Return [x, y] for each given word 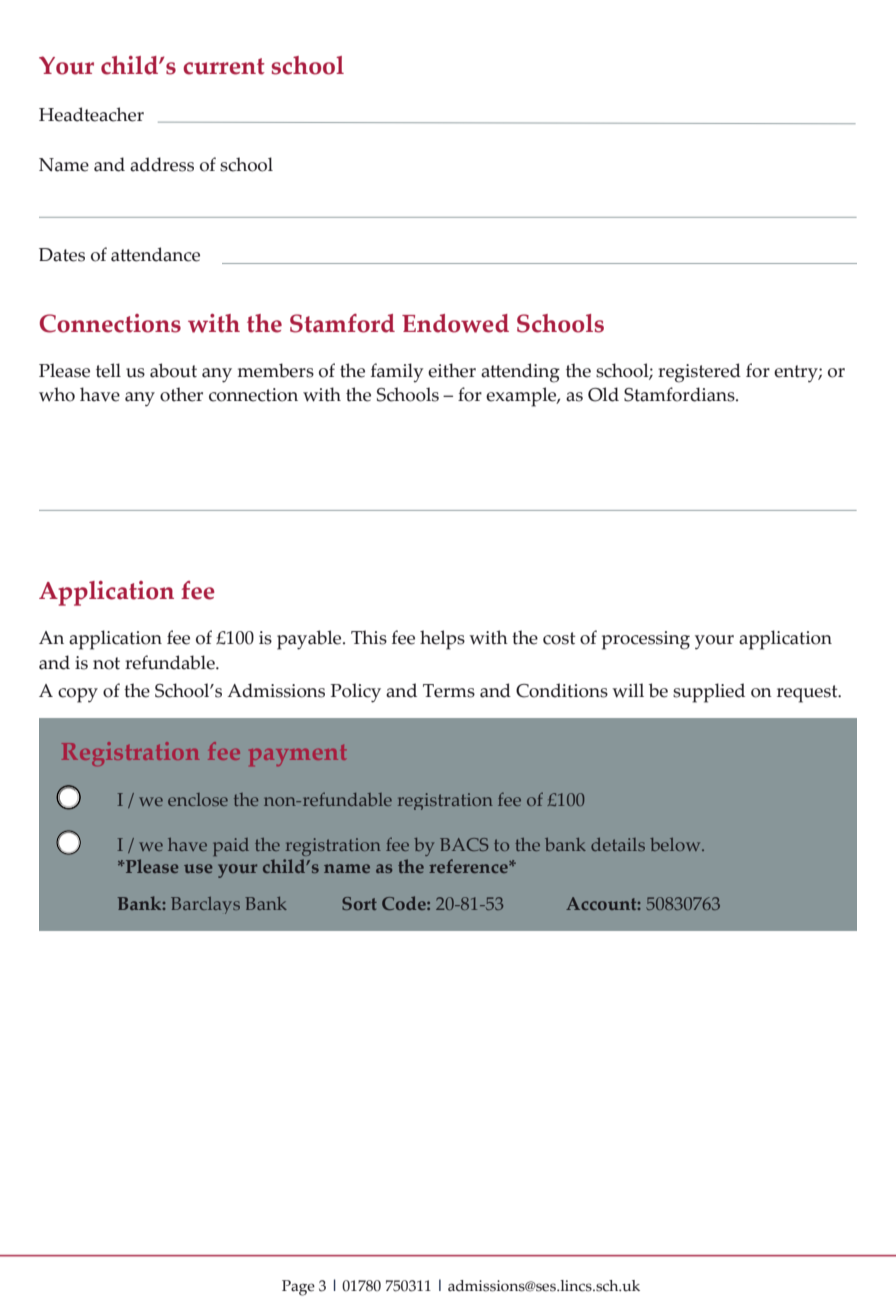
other [181, 394]
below [676, 844]
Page [298, 1288]
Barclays [205, 905]
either [452, 370]
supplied [709, 693]
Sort [359, 903]
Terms [449, 691]
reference [469, 866]
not [106, 663]
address [162, 164]
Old [603, 394]
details [618, 844]
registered [699, 373]
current [224, 66]
